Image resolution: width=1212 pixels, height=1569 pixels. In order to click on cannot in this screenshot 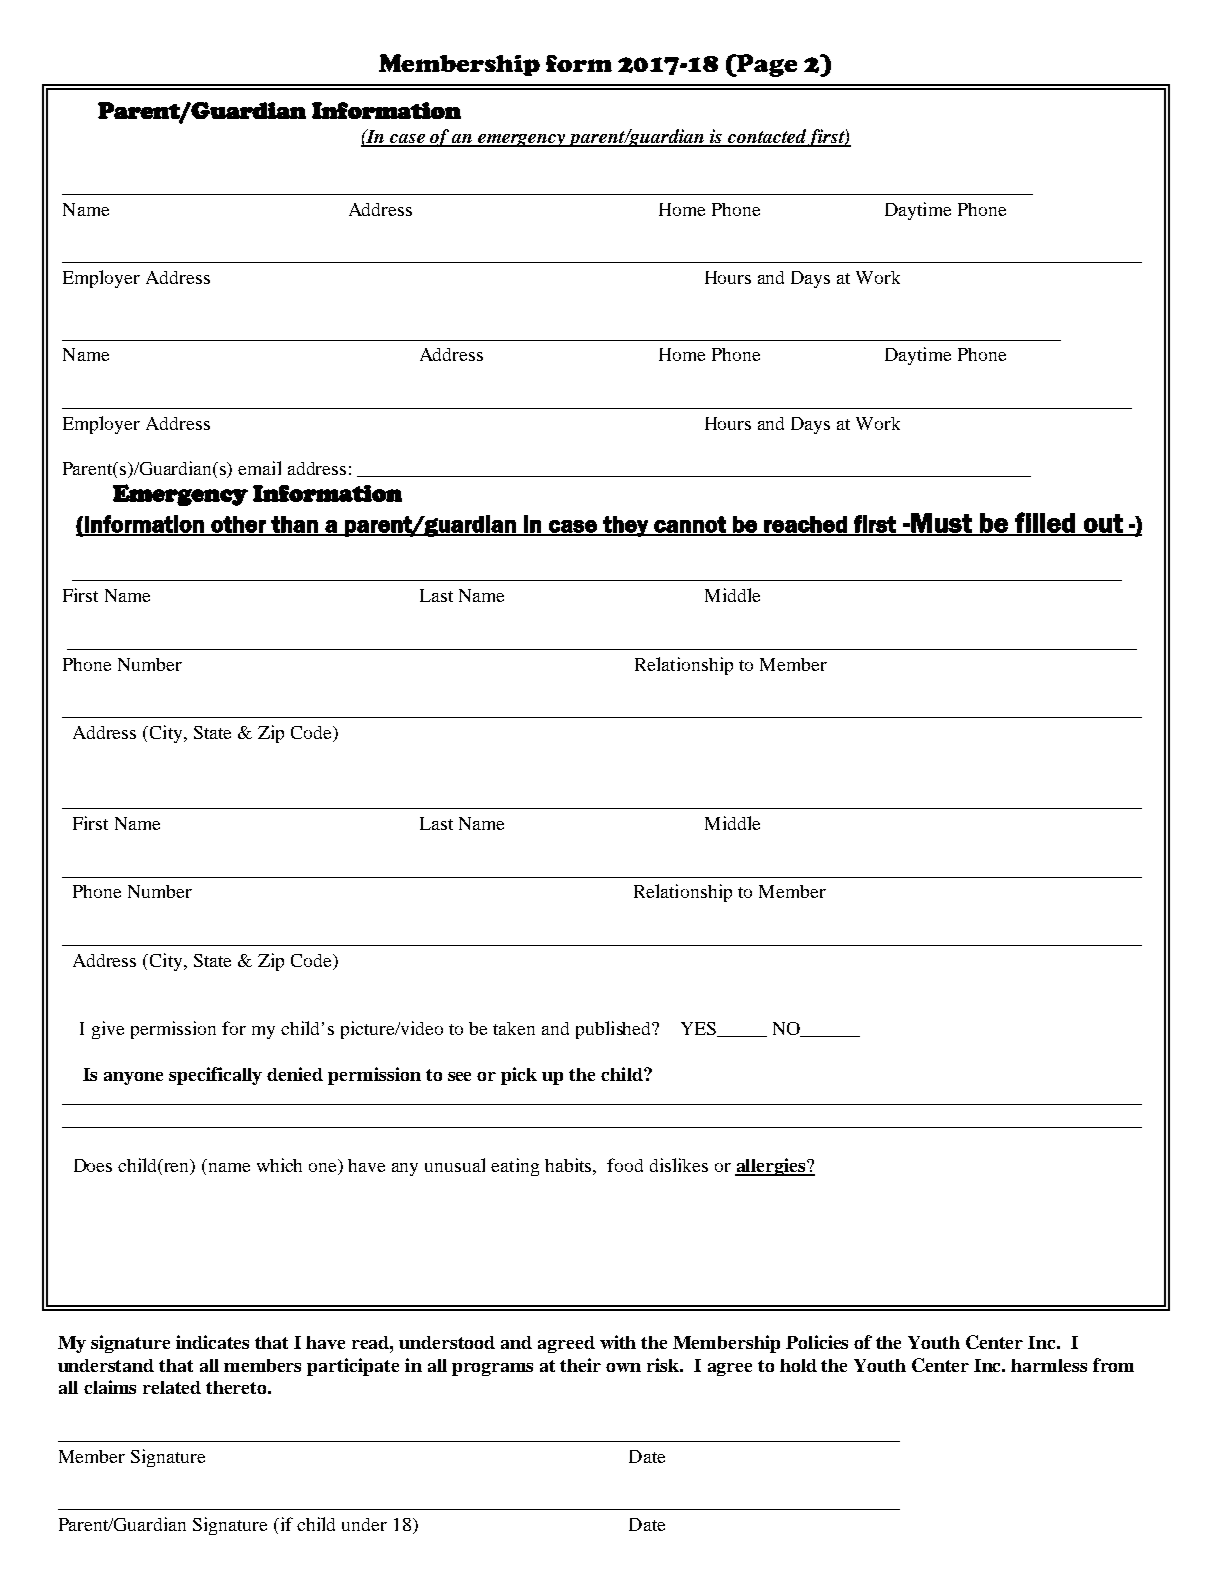, I will do `click(690, 525)`.
